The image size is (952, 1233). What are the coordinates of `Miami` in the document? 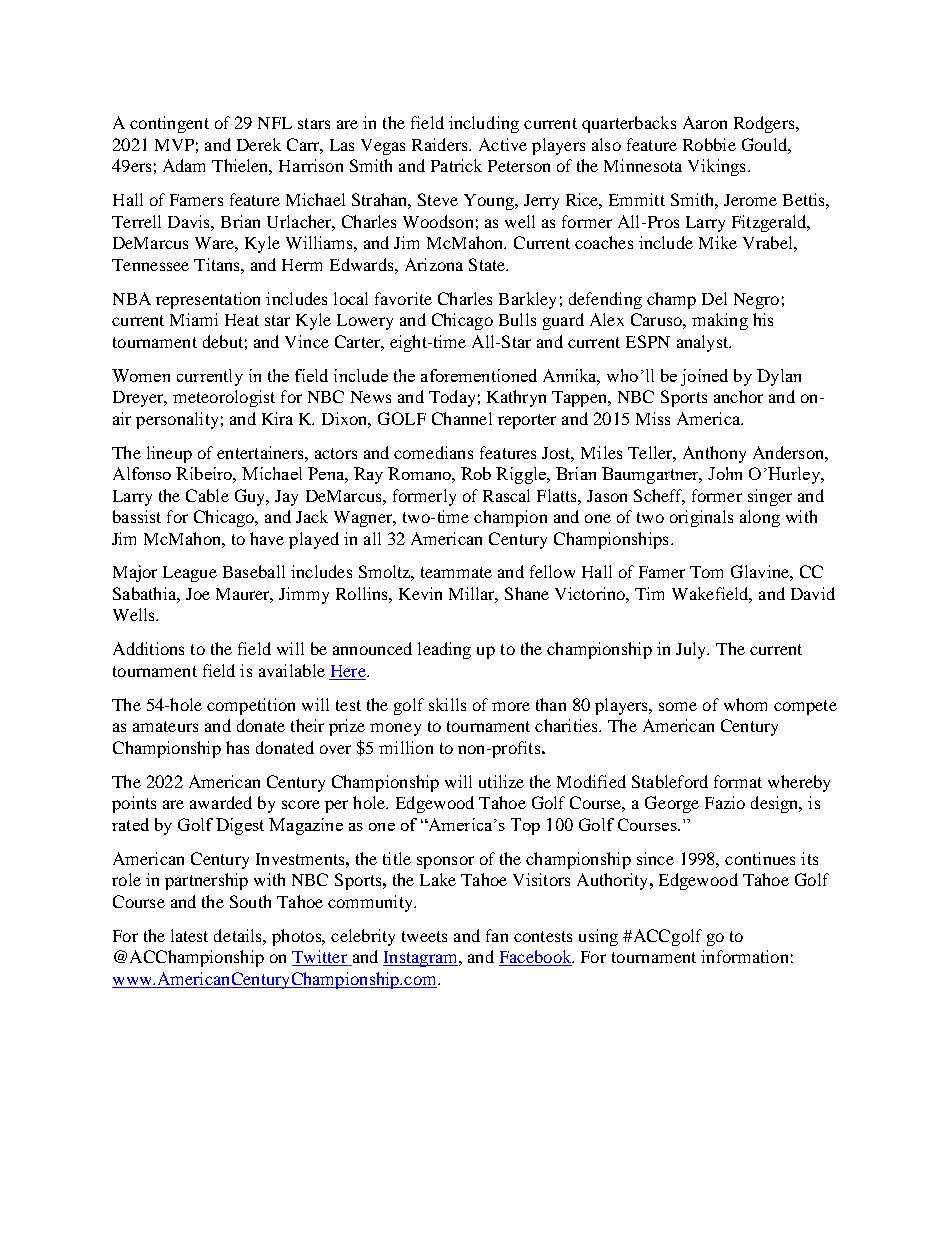 It's located at (194, 319).
